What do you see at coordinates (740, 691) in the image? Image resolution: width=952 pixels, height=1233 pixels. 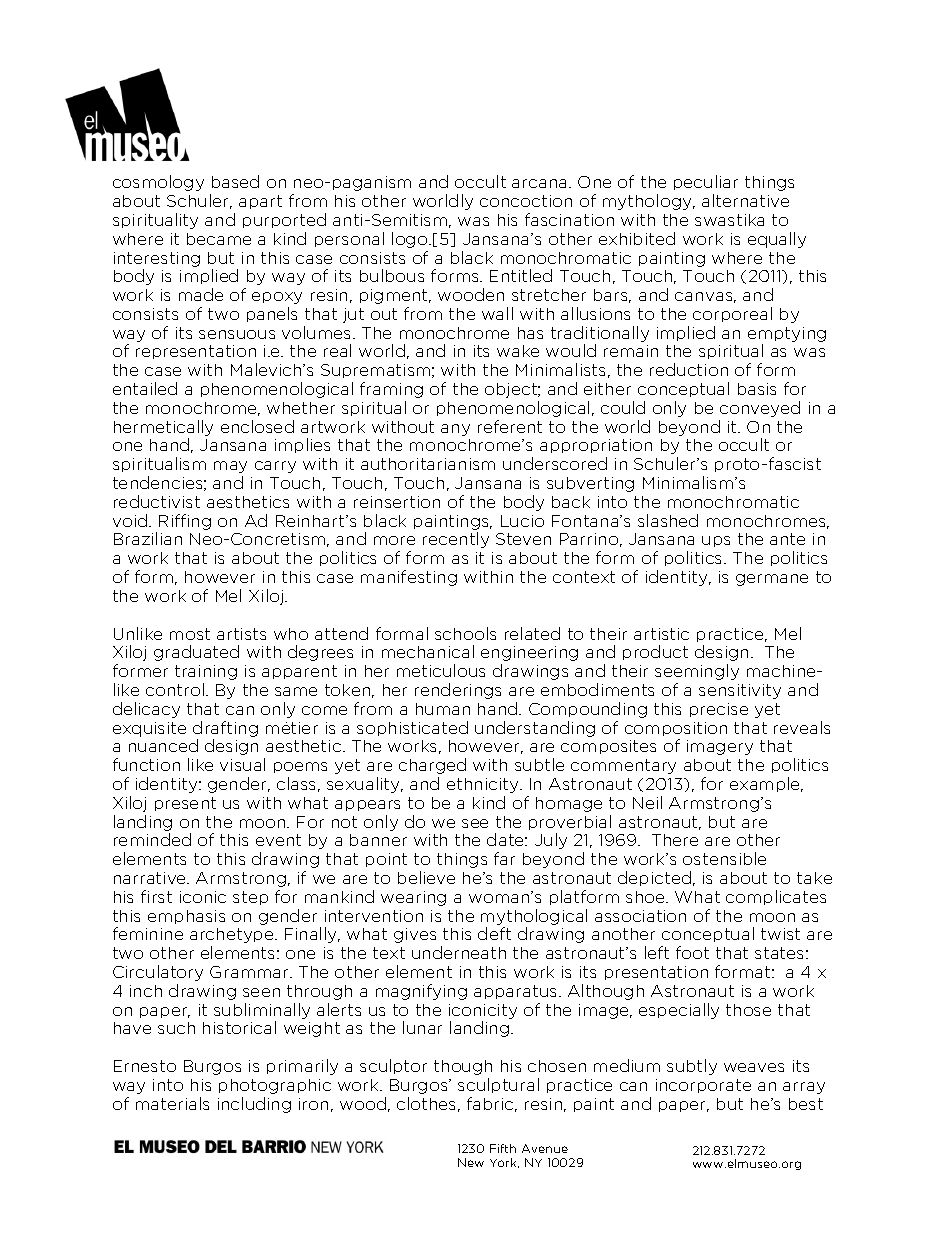 I see `sensitivity` at bounding box center [740, 691].
